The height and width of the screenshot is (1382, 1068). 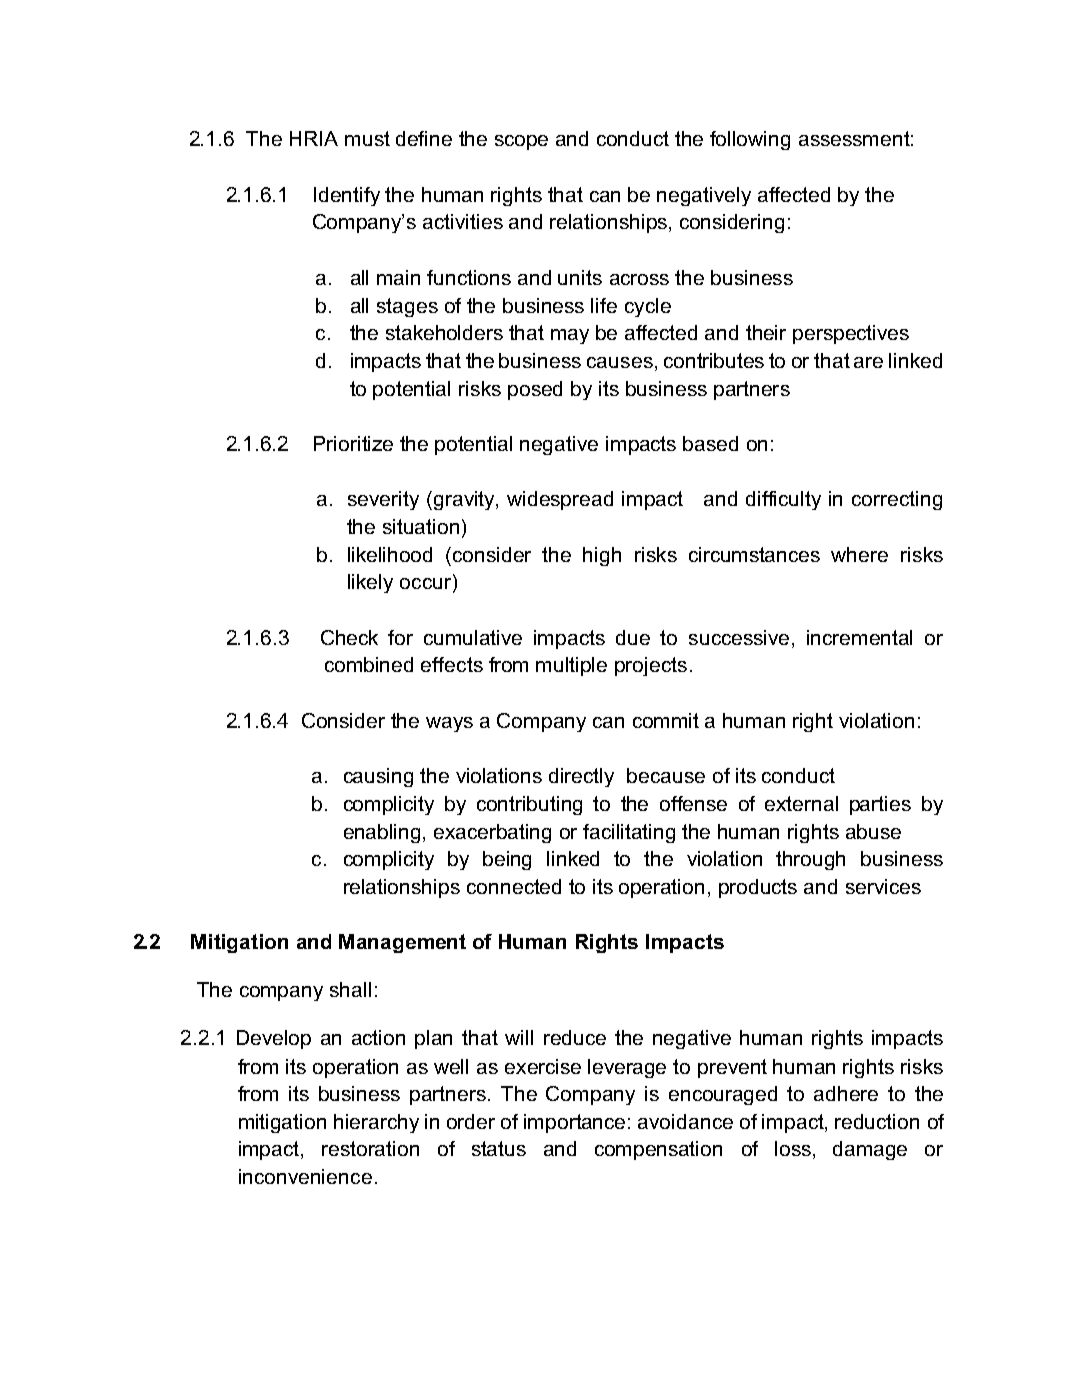 What do you see at coordinates (783, 500) in the screenshot?
I see `difficulty` at bounding box center [783, 500].
